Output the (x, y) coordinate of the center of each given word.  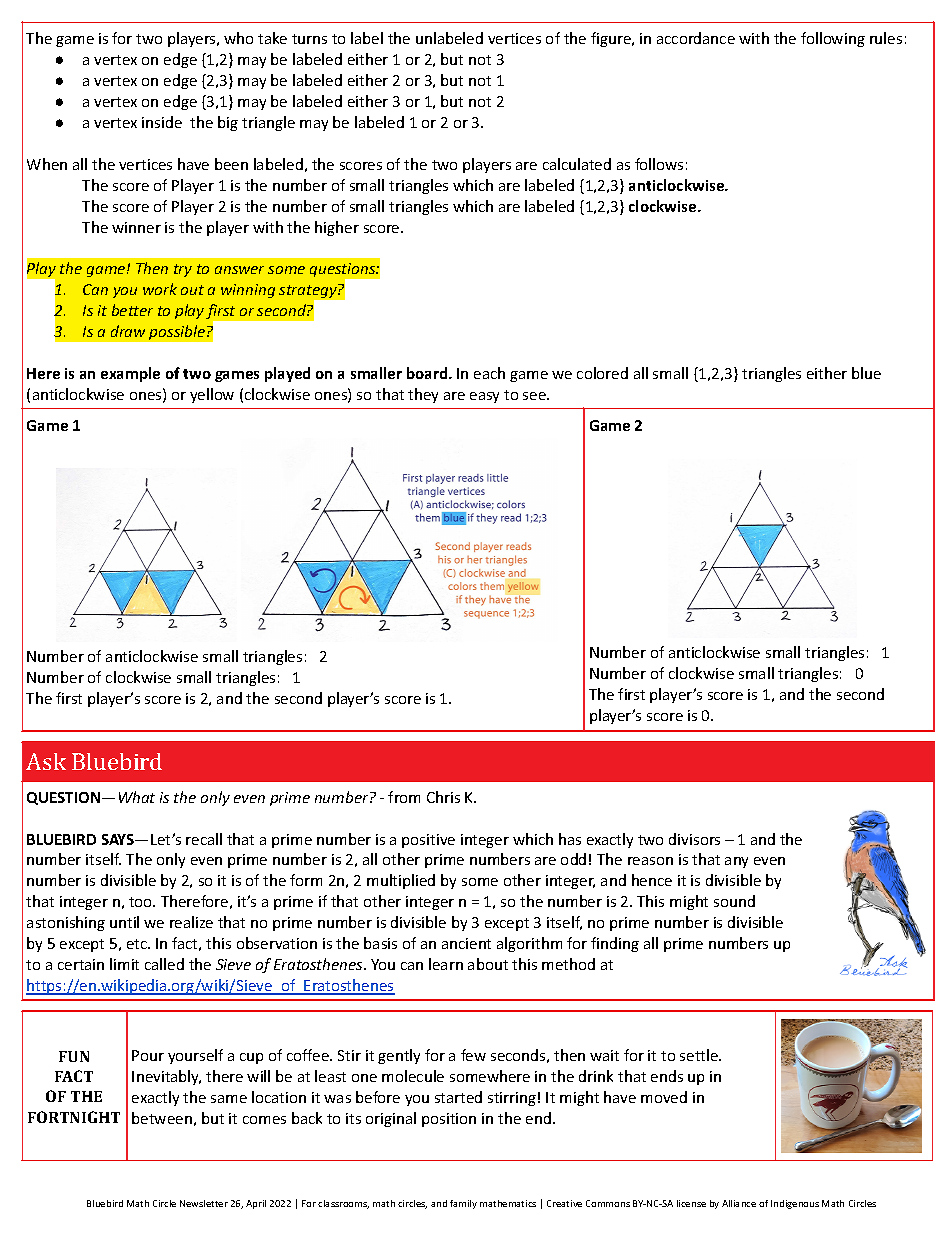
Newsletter (204, 1203)
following (833, 39)
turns (309, 39)
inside (162, 122)
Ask (46, 761)
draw (128, 331)
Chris (443, 797)
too (142, 902)
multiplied (401, 881)
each (489, 373)
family (463, 1204)
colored (602, 373)
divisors (694, 839)
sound (734, 901)
